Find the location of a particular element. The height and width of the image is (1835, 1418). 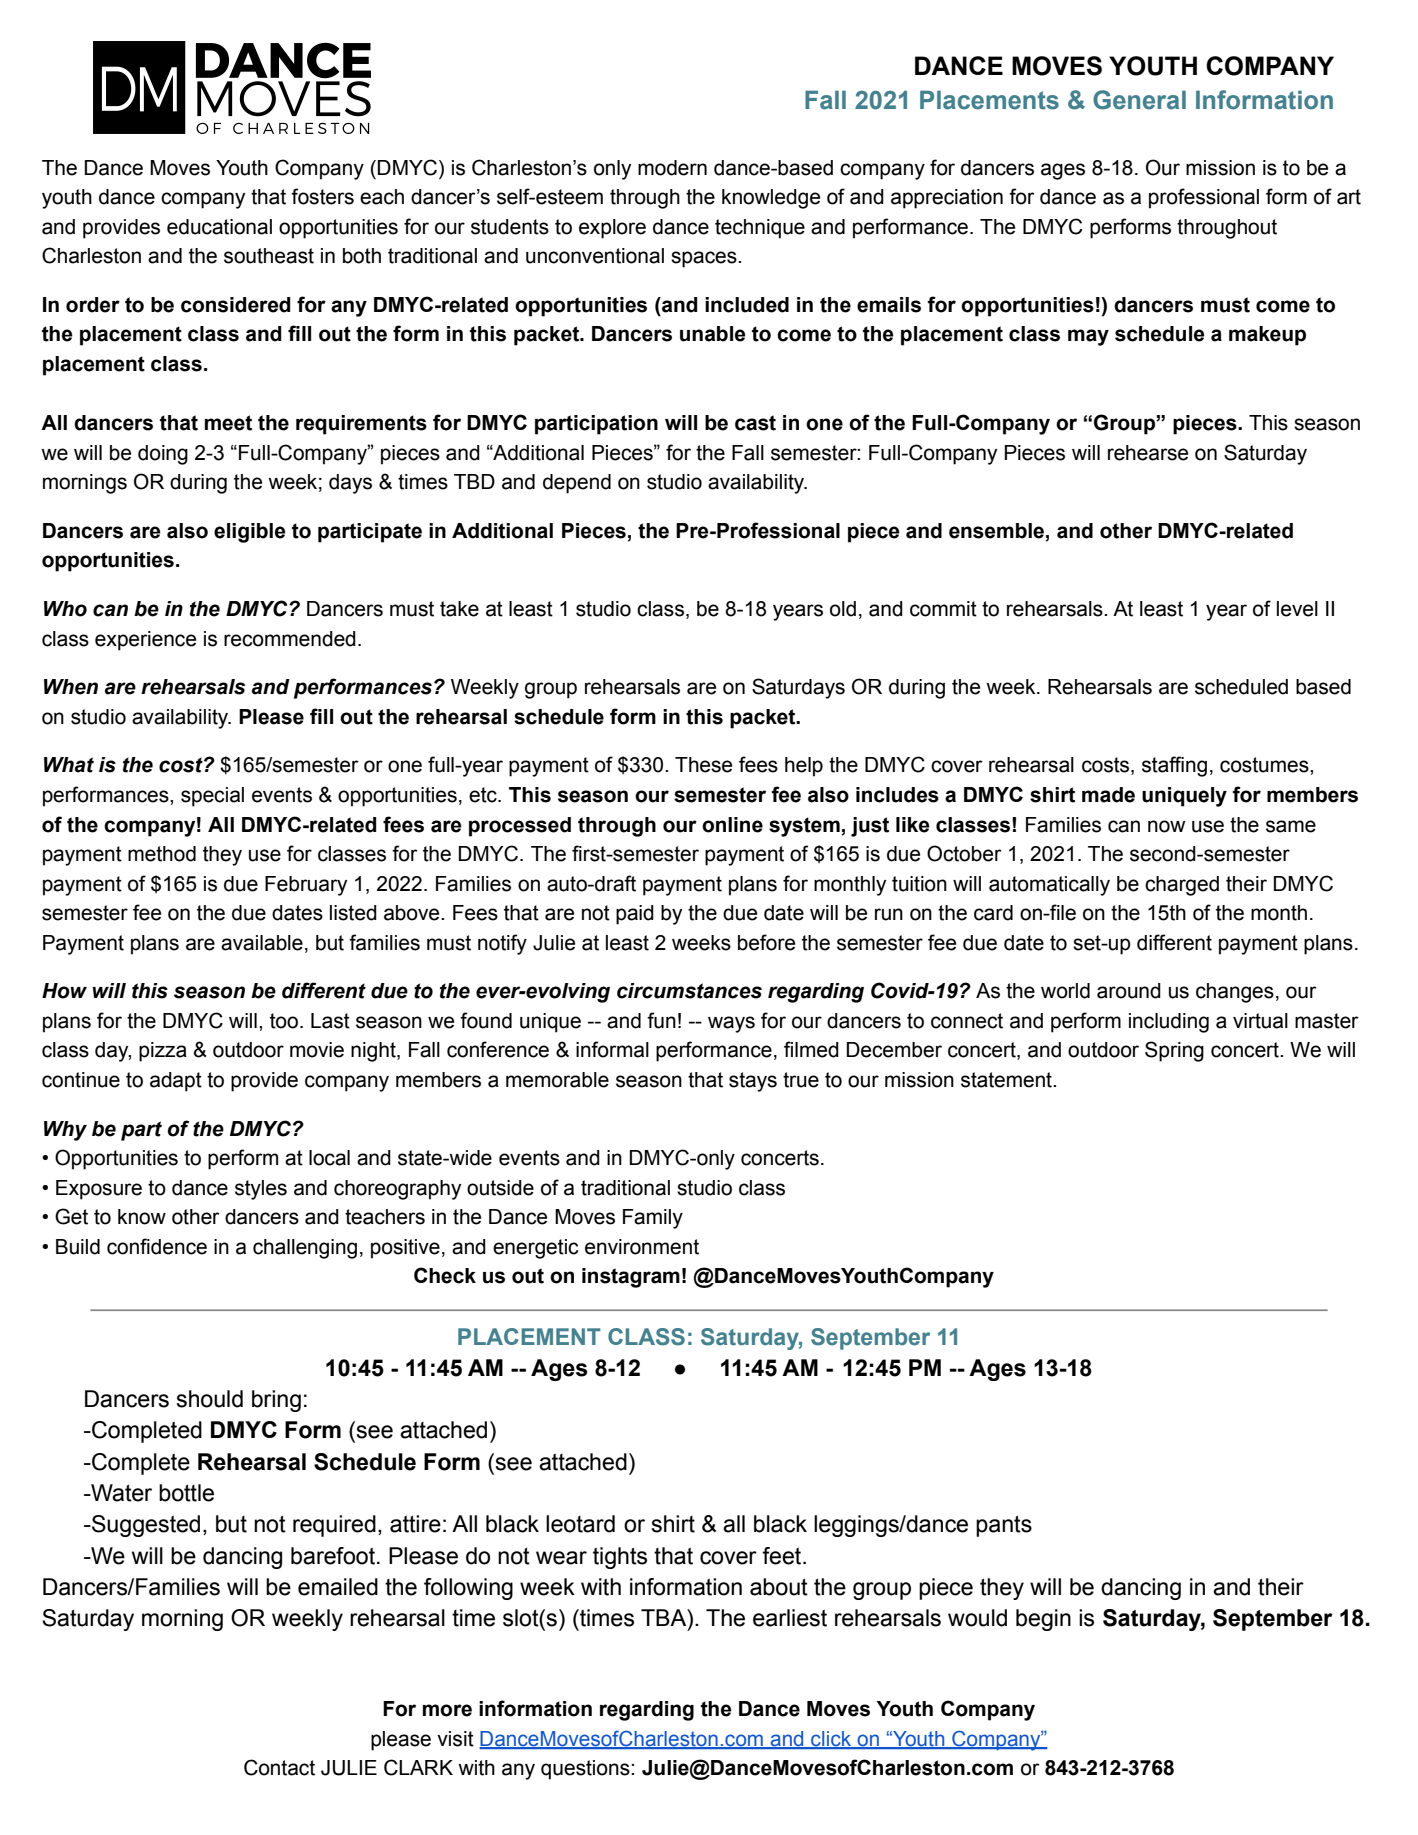

General is located at coordinates (1139, 100).
